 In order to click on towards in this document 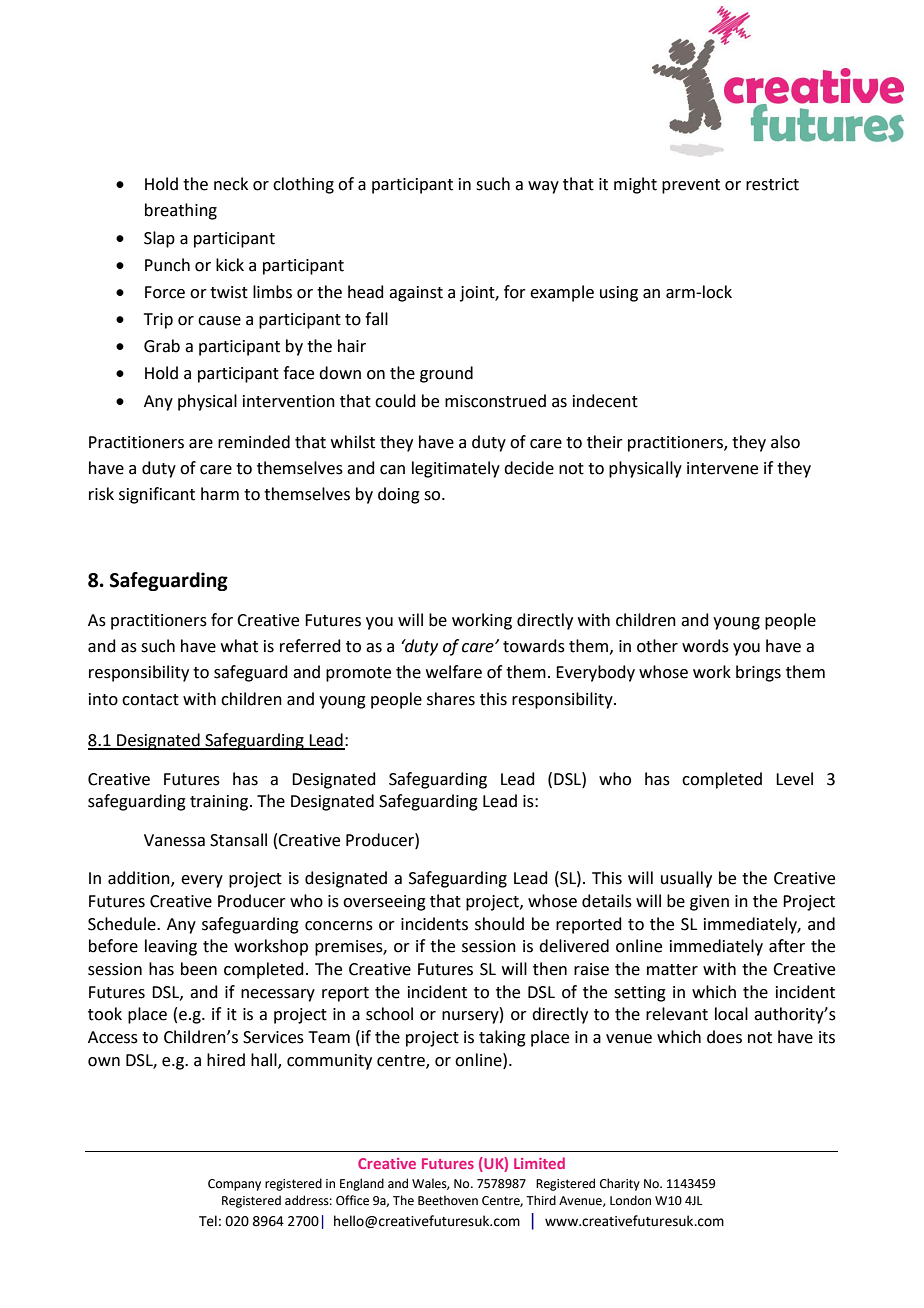, I will do `click(534, 646)`.
